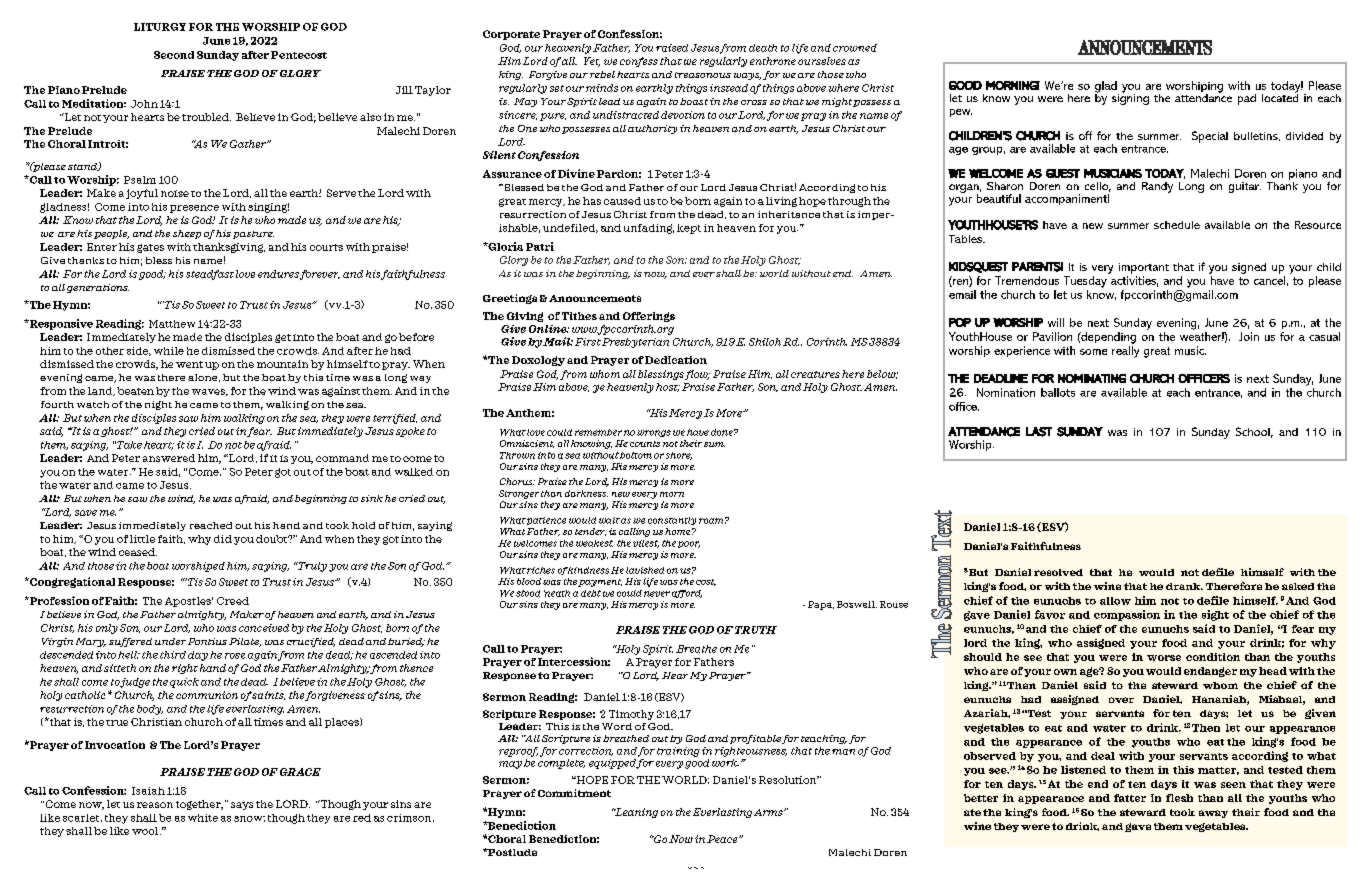  Describe the element at coordinates (689, 544) in the page. I see `poor` at that location.
